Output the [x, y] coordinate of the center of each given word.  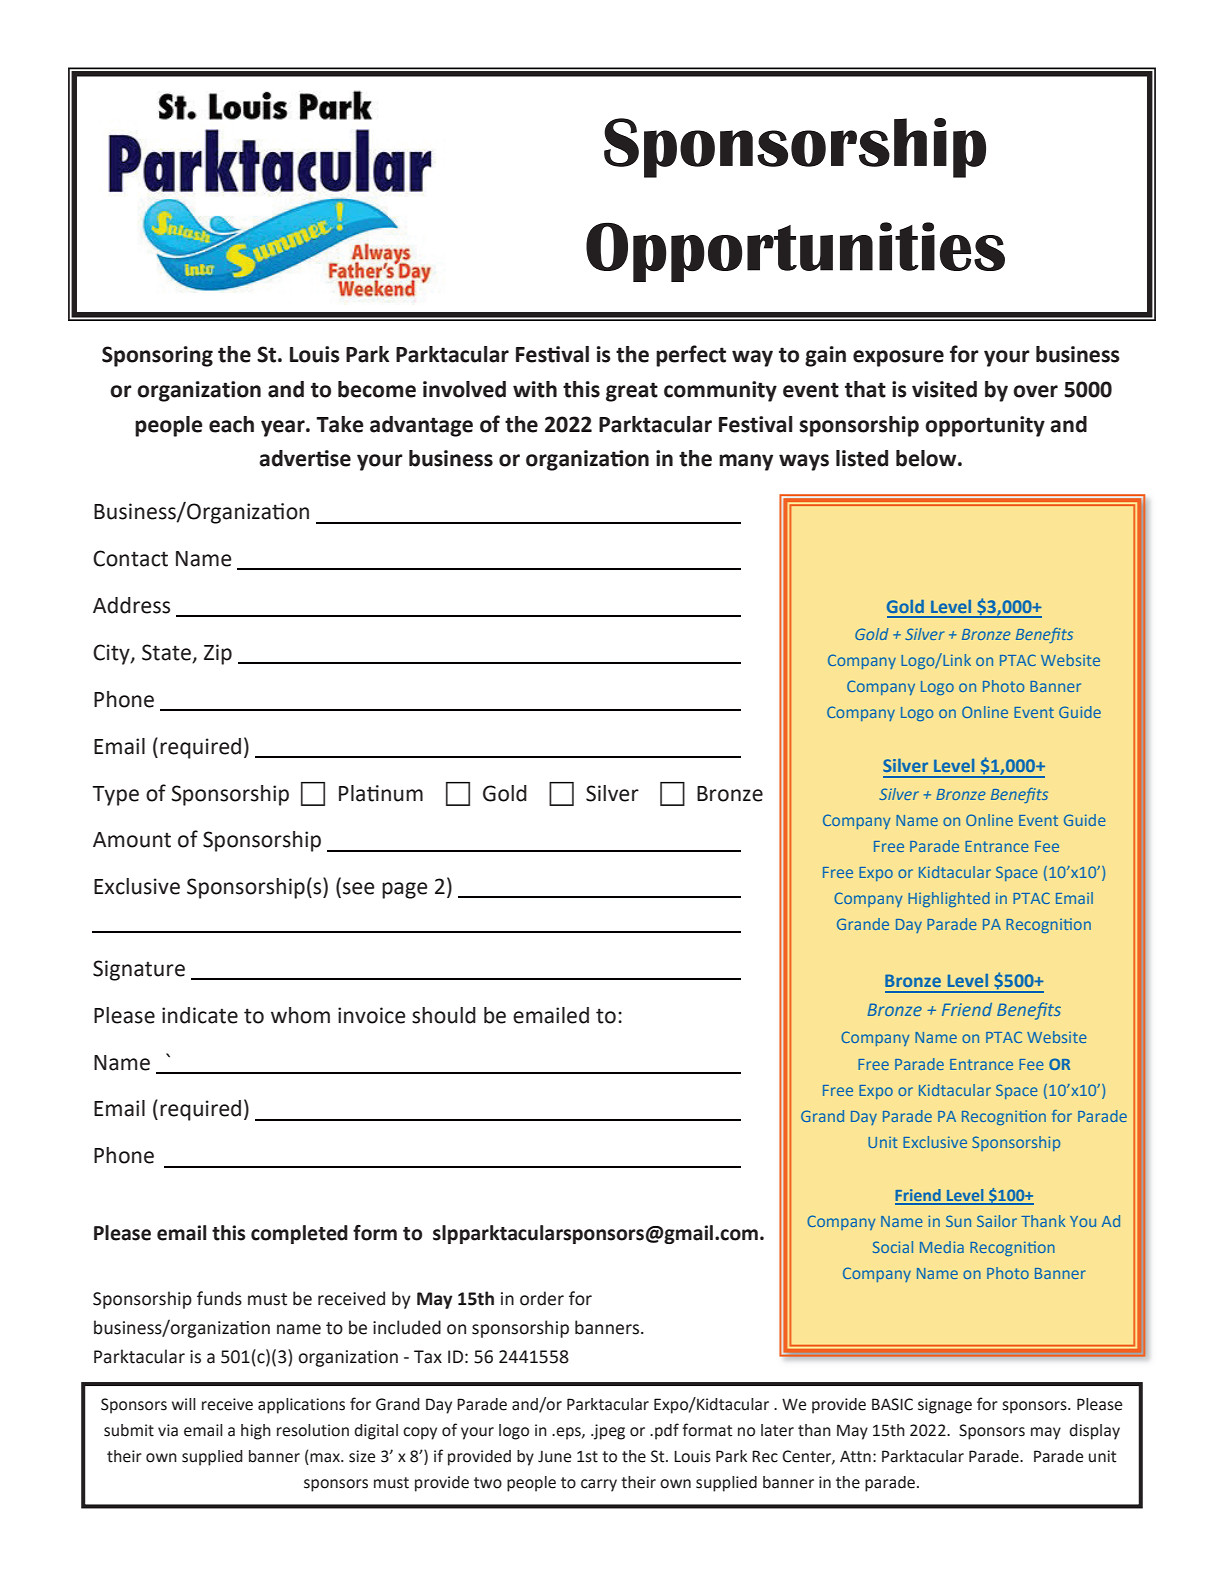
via [168, 1430]
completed [299, 1234]
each [231, 424]
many [746, 462]
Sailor [997, 1221]
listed [862, 458]
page [405, 890]
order [542, 1298]
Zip [218, 654]
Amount [132, 840]
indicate [200, 1015]
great [632, 392]
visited [944, 389]
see [359, 888]
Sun [958, 1221]
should [444, 1015]
